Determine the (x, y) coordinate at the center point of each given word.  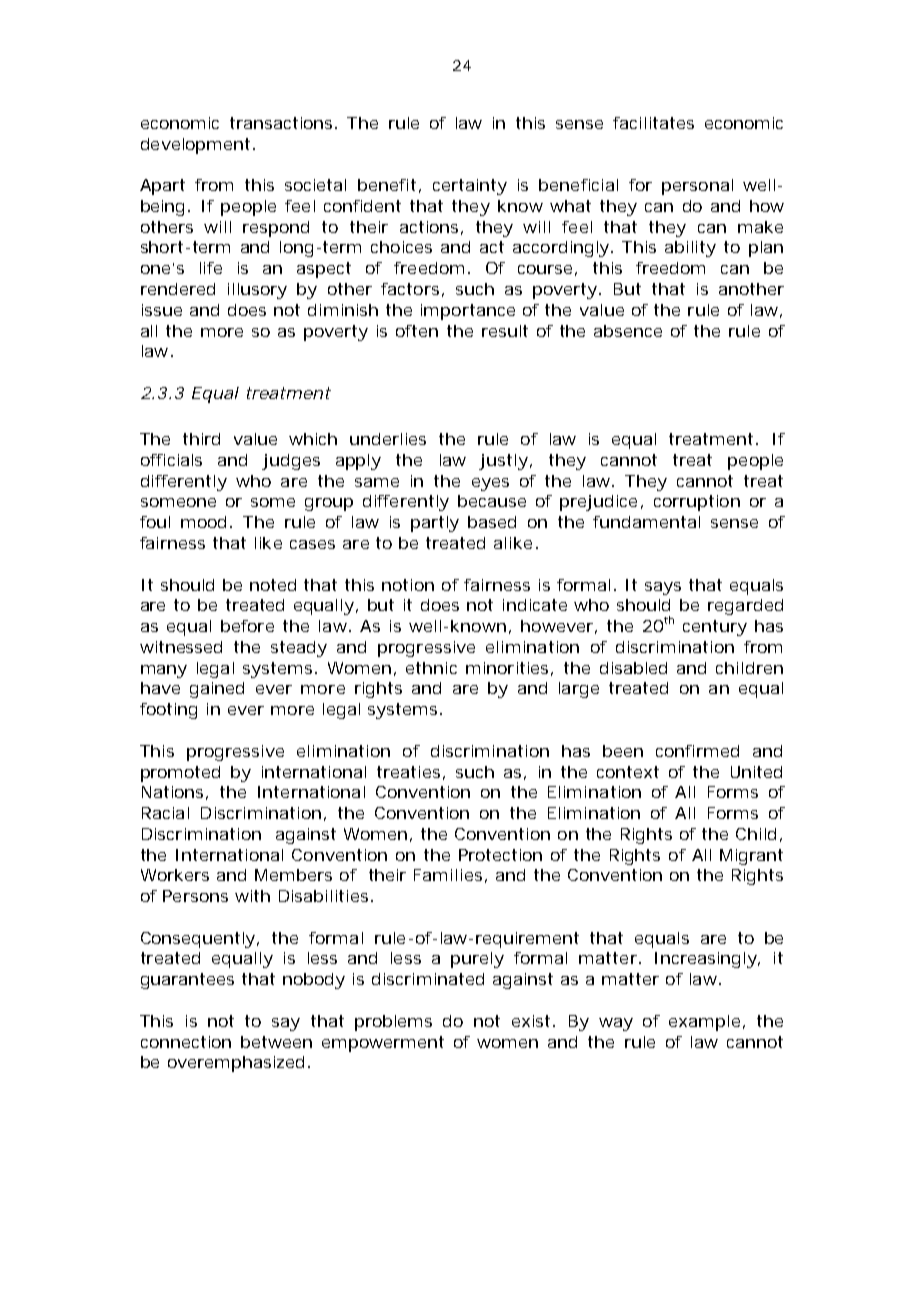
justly (503, 462)
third (201, 439)
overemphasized (236, 1064)
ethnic (431, 668)
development (195, 146)
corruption (697, 503)
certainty (470, 187)
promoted (180, 774)
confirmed (697, 751)
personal (697, 187)
